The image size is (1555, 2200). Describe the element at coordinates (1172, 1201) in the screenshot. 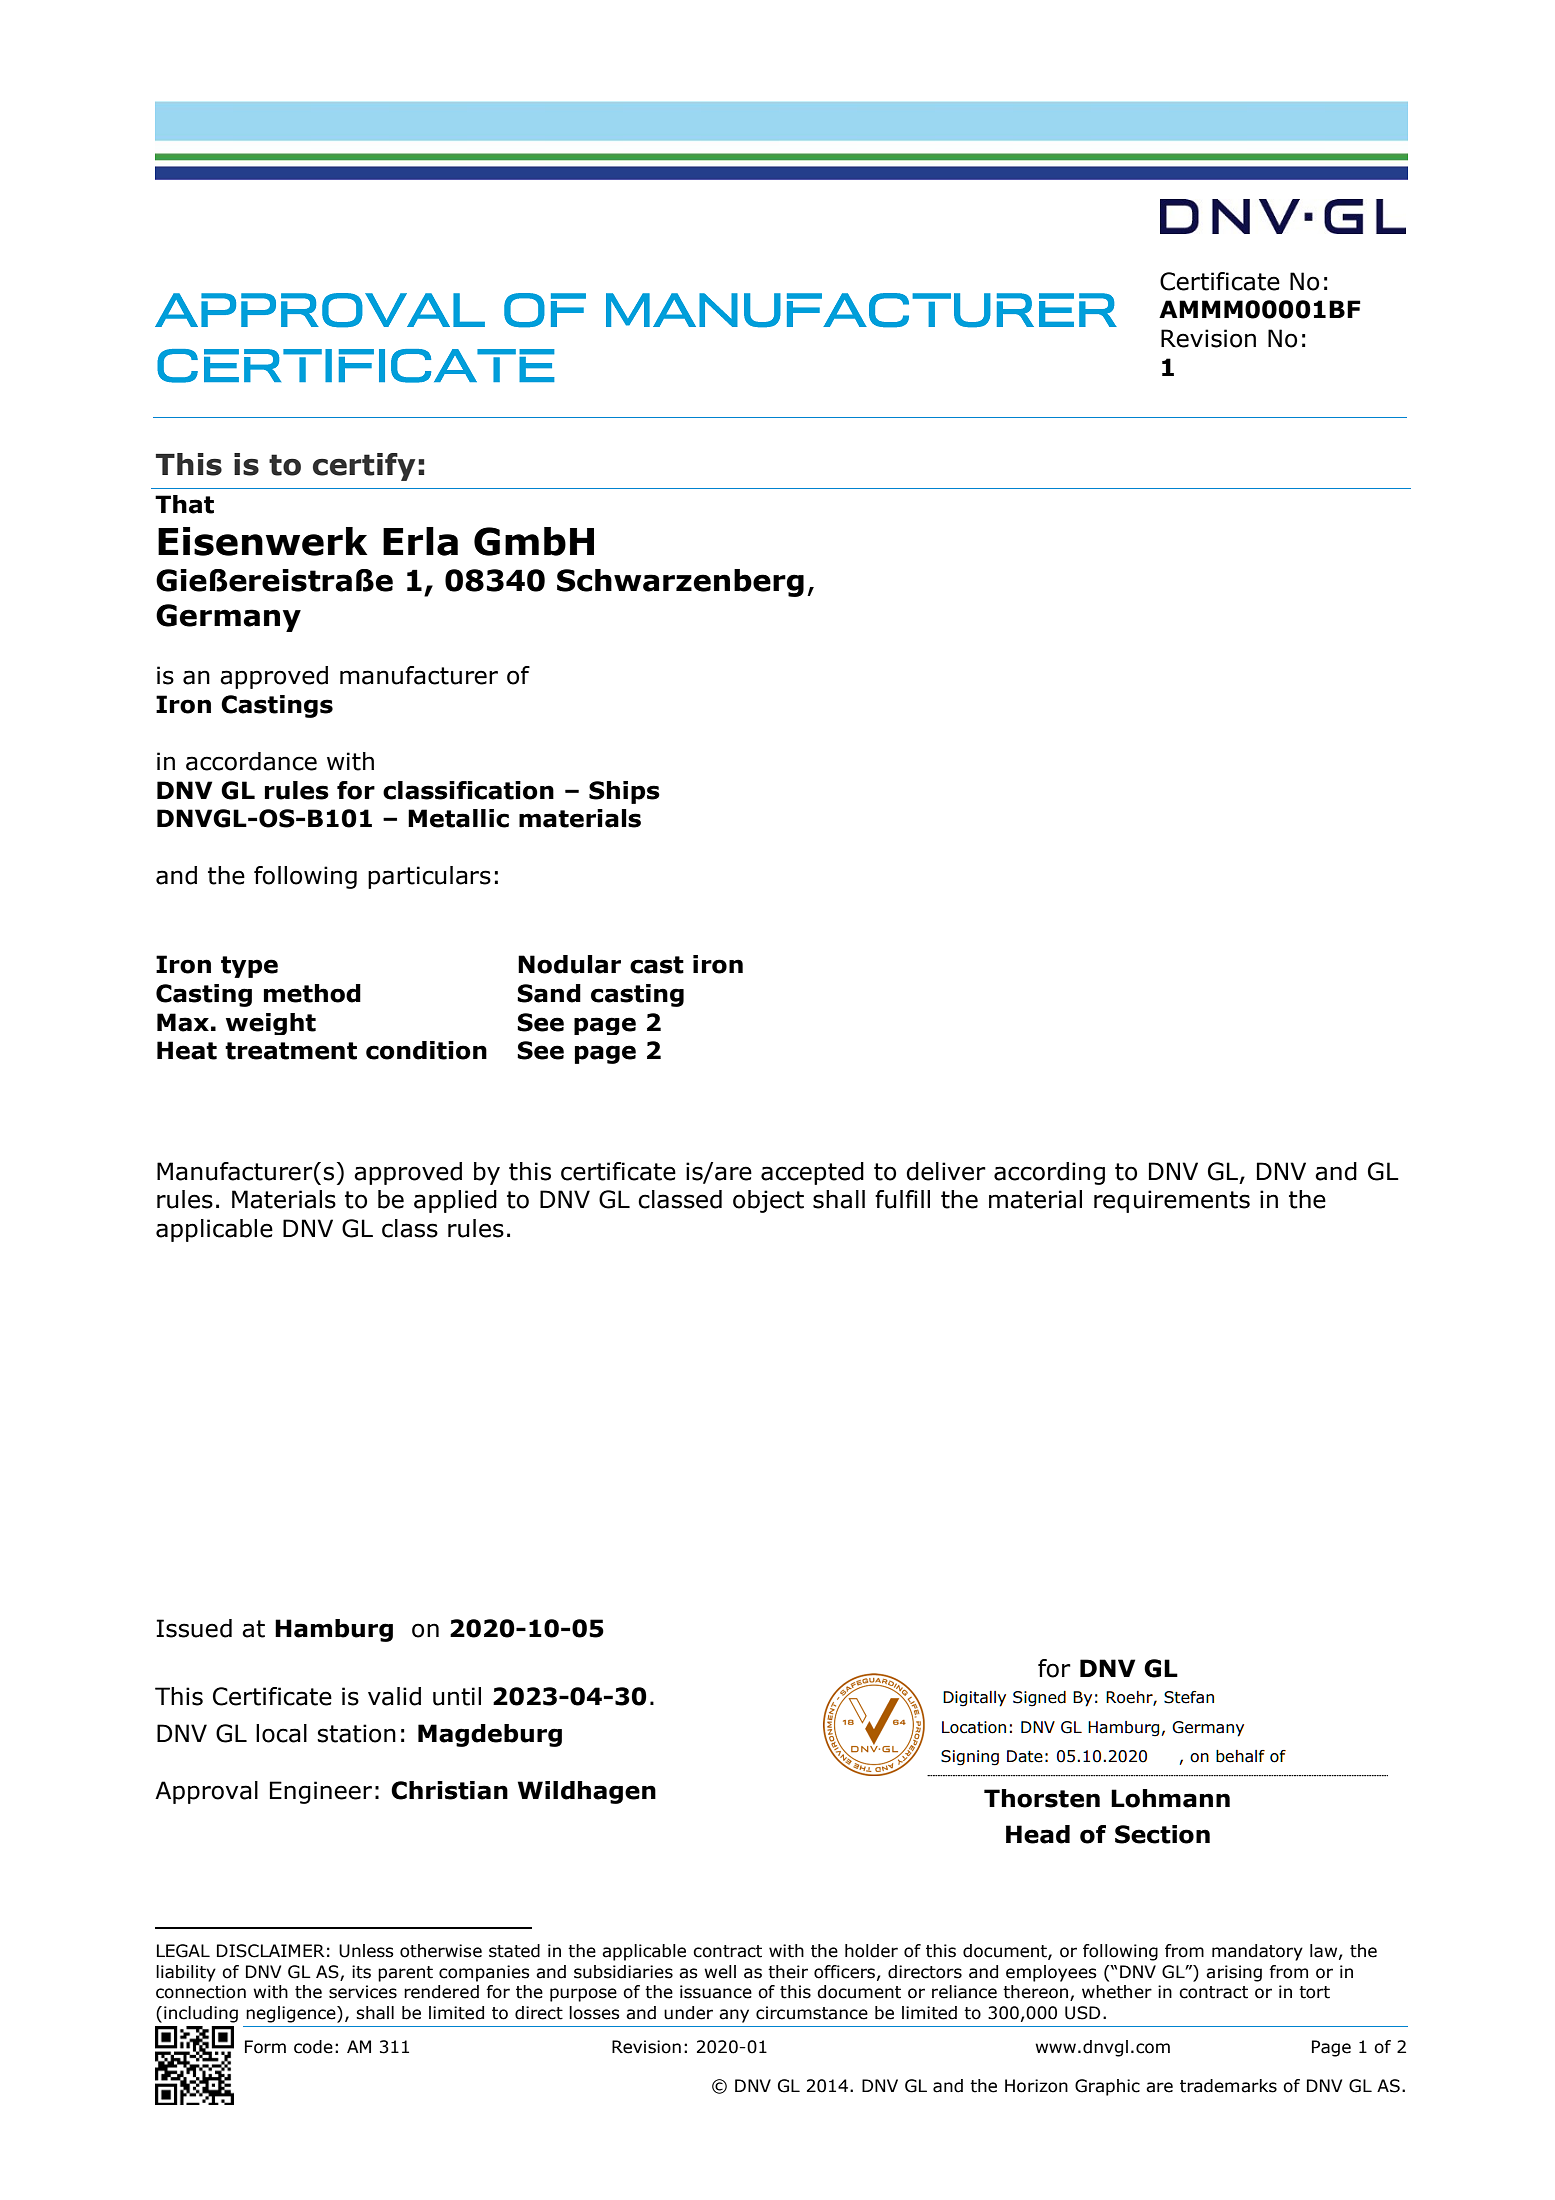

I see `requirements` at that location.
